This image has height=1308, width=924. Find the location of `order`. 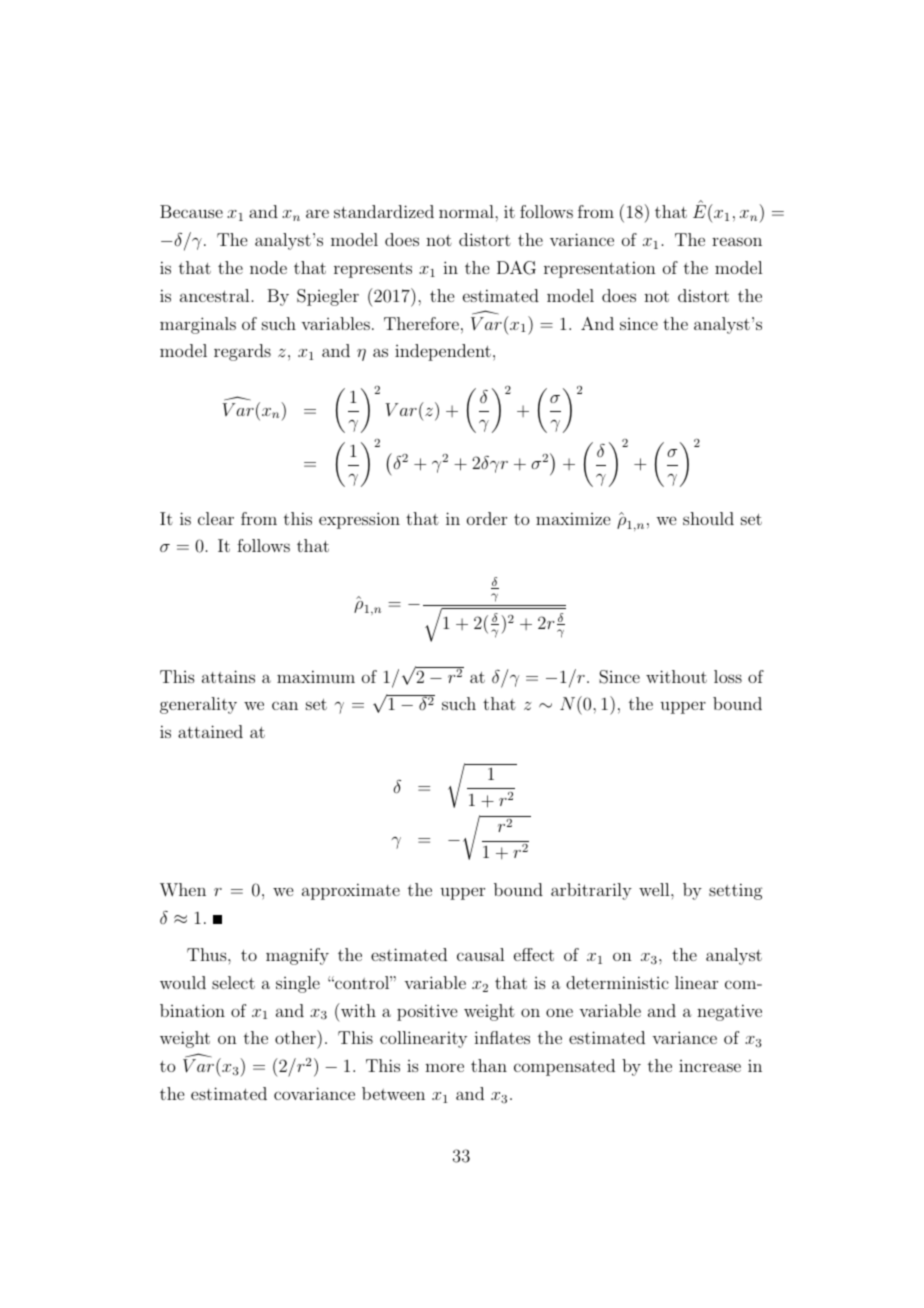

order is located at coordinates (487, 518).
